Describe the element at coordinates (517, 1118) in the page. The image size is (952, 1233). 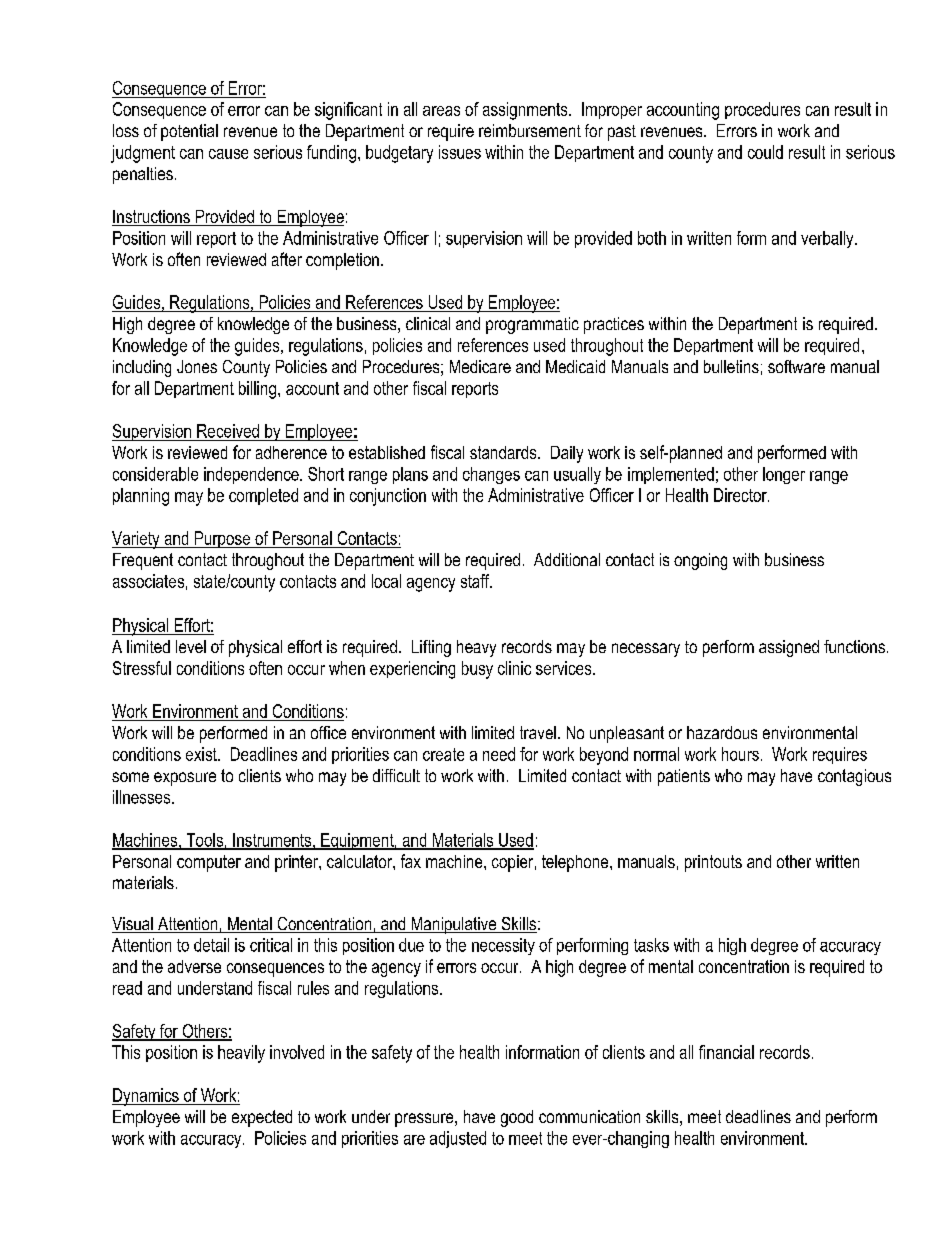
I see `good` at that location.
